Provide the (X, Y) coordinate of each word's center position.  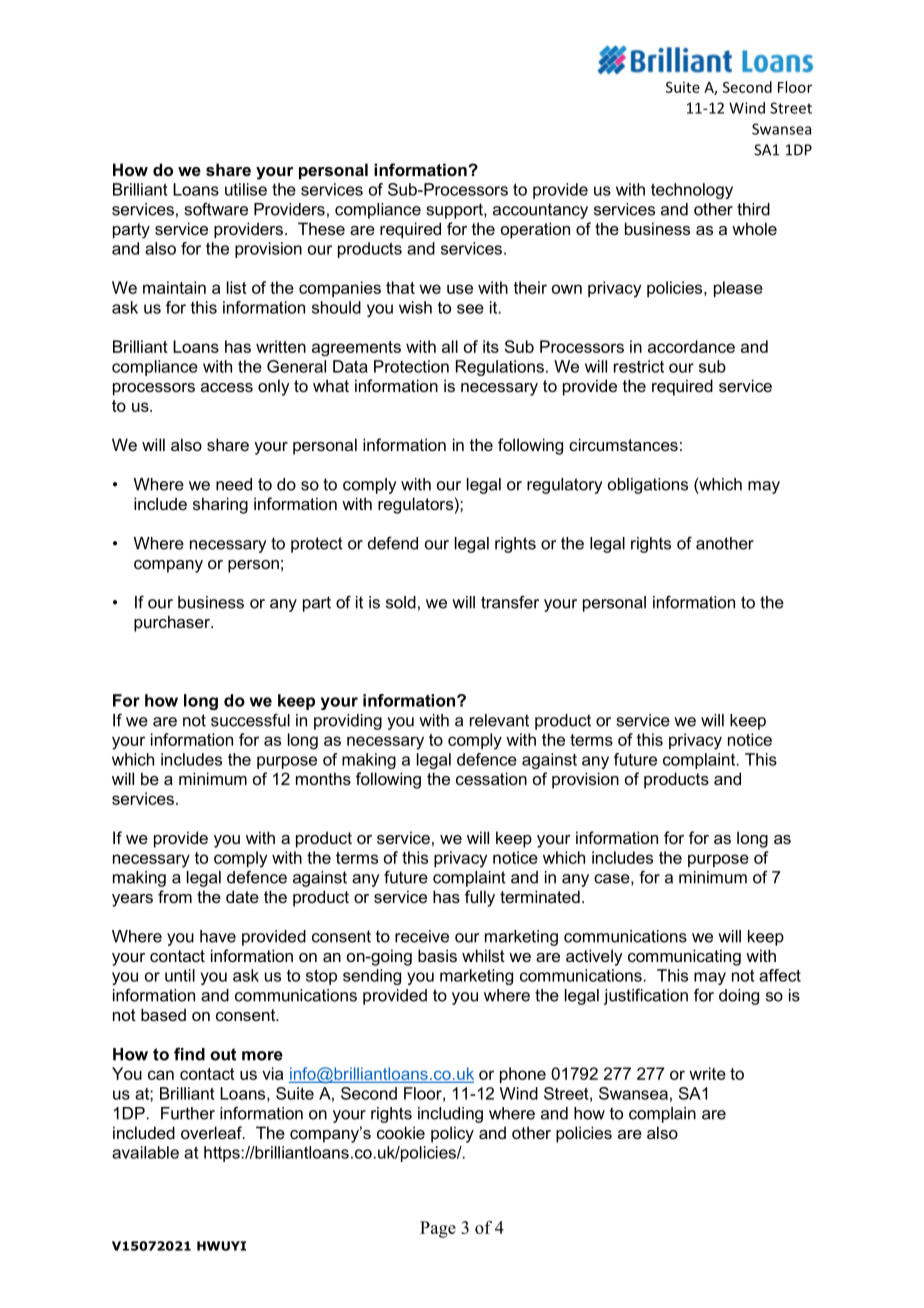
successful (250, 720)
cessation (491, 778)
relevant (499, 720)
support (456, 211)
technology (692, 191)
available (145, 1152)
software (216, 209)
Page (438, 1229)
